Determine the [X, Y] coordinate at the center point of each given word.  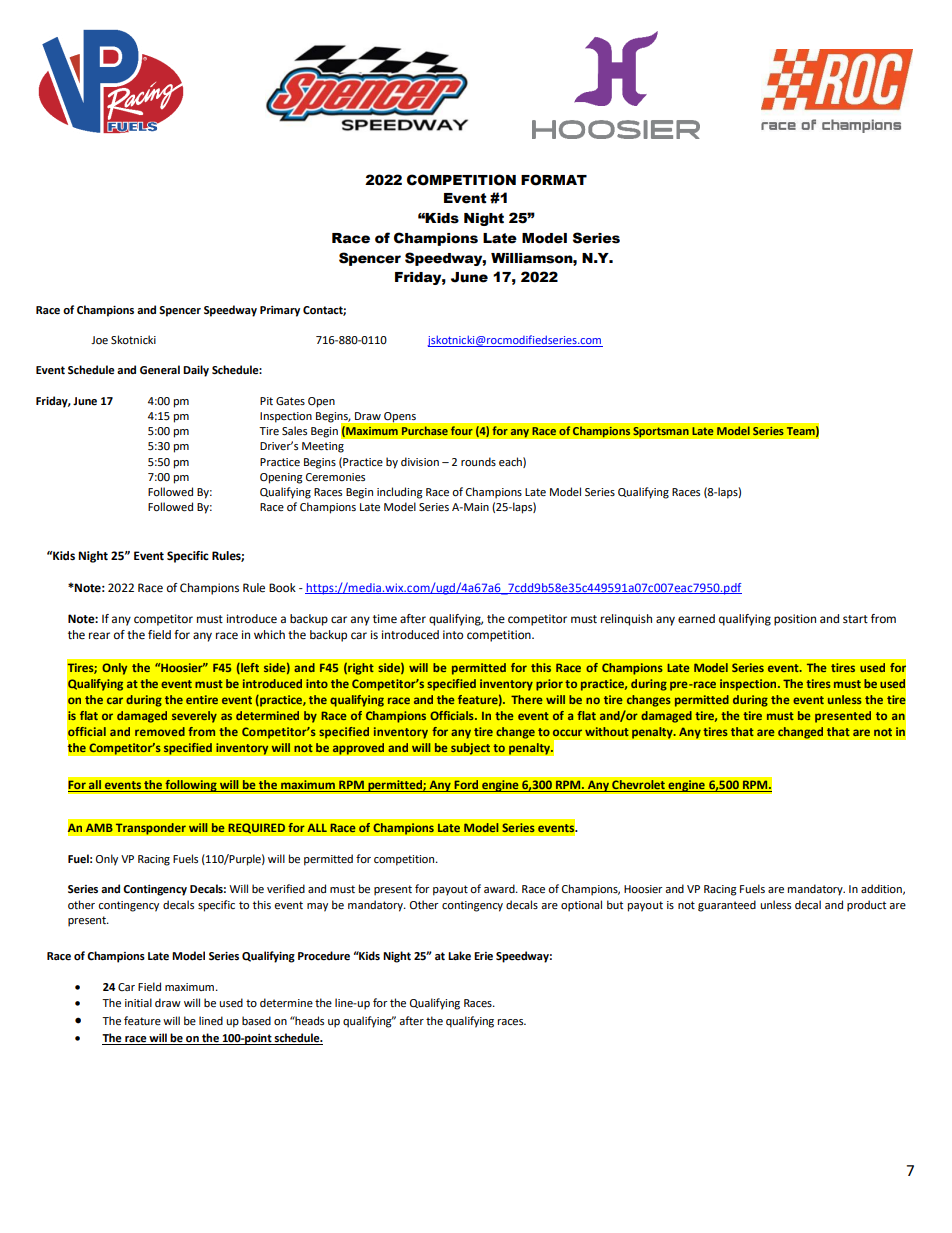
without [607, 731]
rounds [478, 461]
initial [138, 1002]
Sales [294, 431]
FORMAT [554, 180]
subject [470, 749]
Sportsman [661, 432]
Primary [280, 311]
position [795, 620]
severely [194, 717]
